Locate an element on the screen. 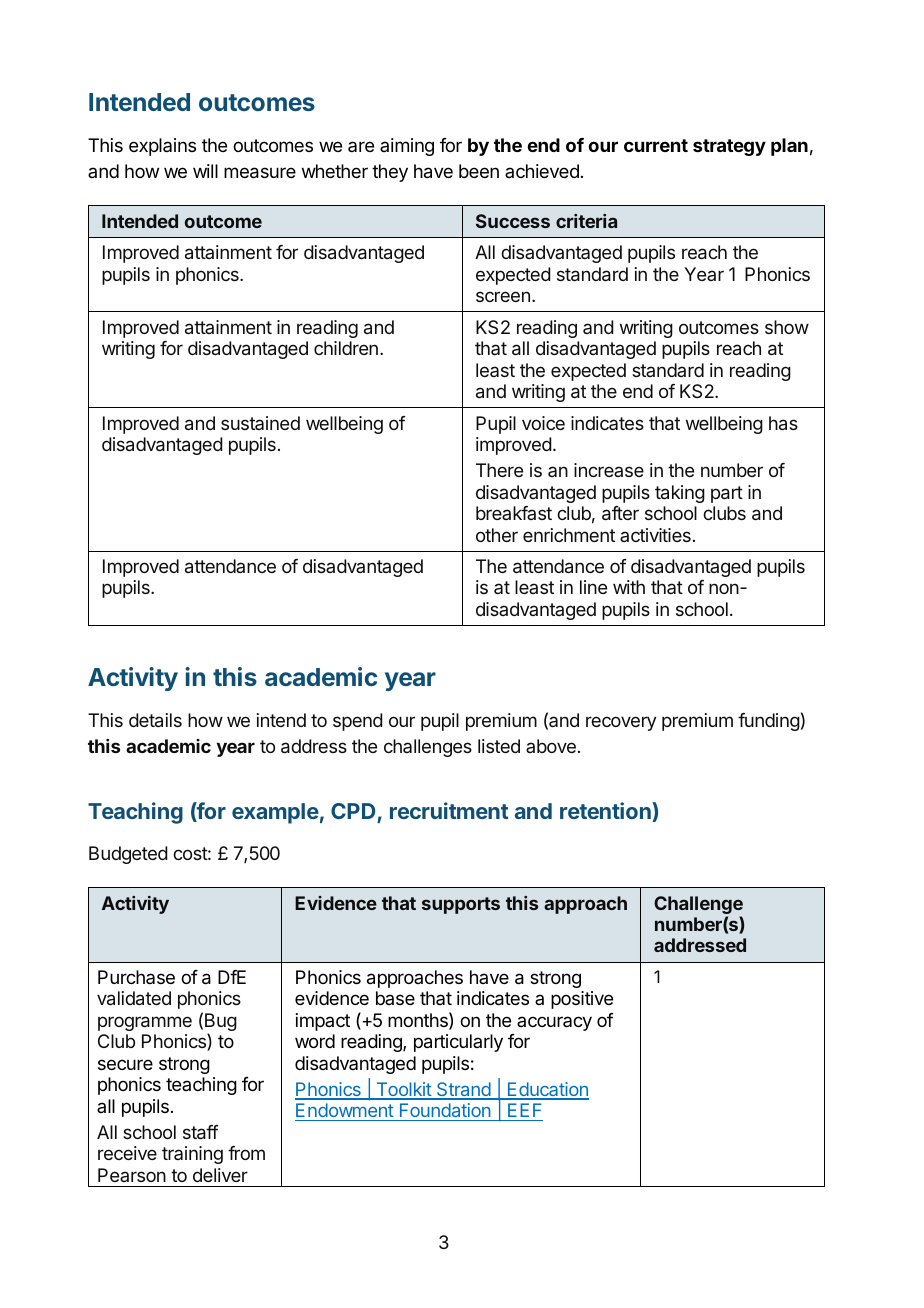  Budgeted is located at coordinates (128, 855).
